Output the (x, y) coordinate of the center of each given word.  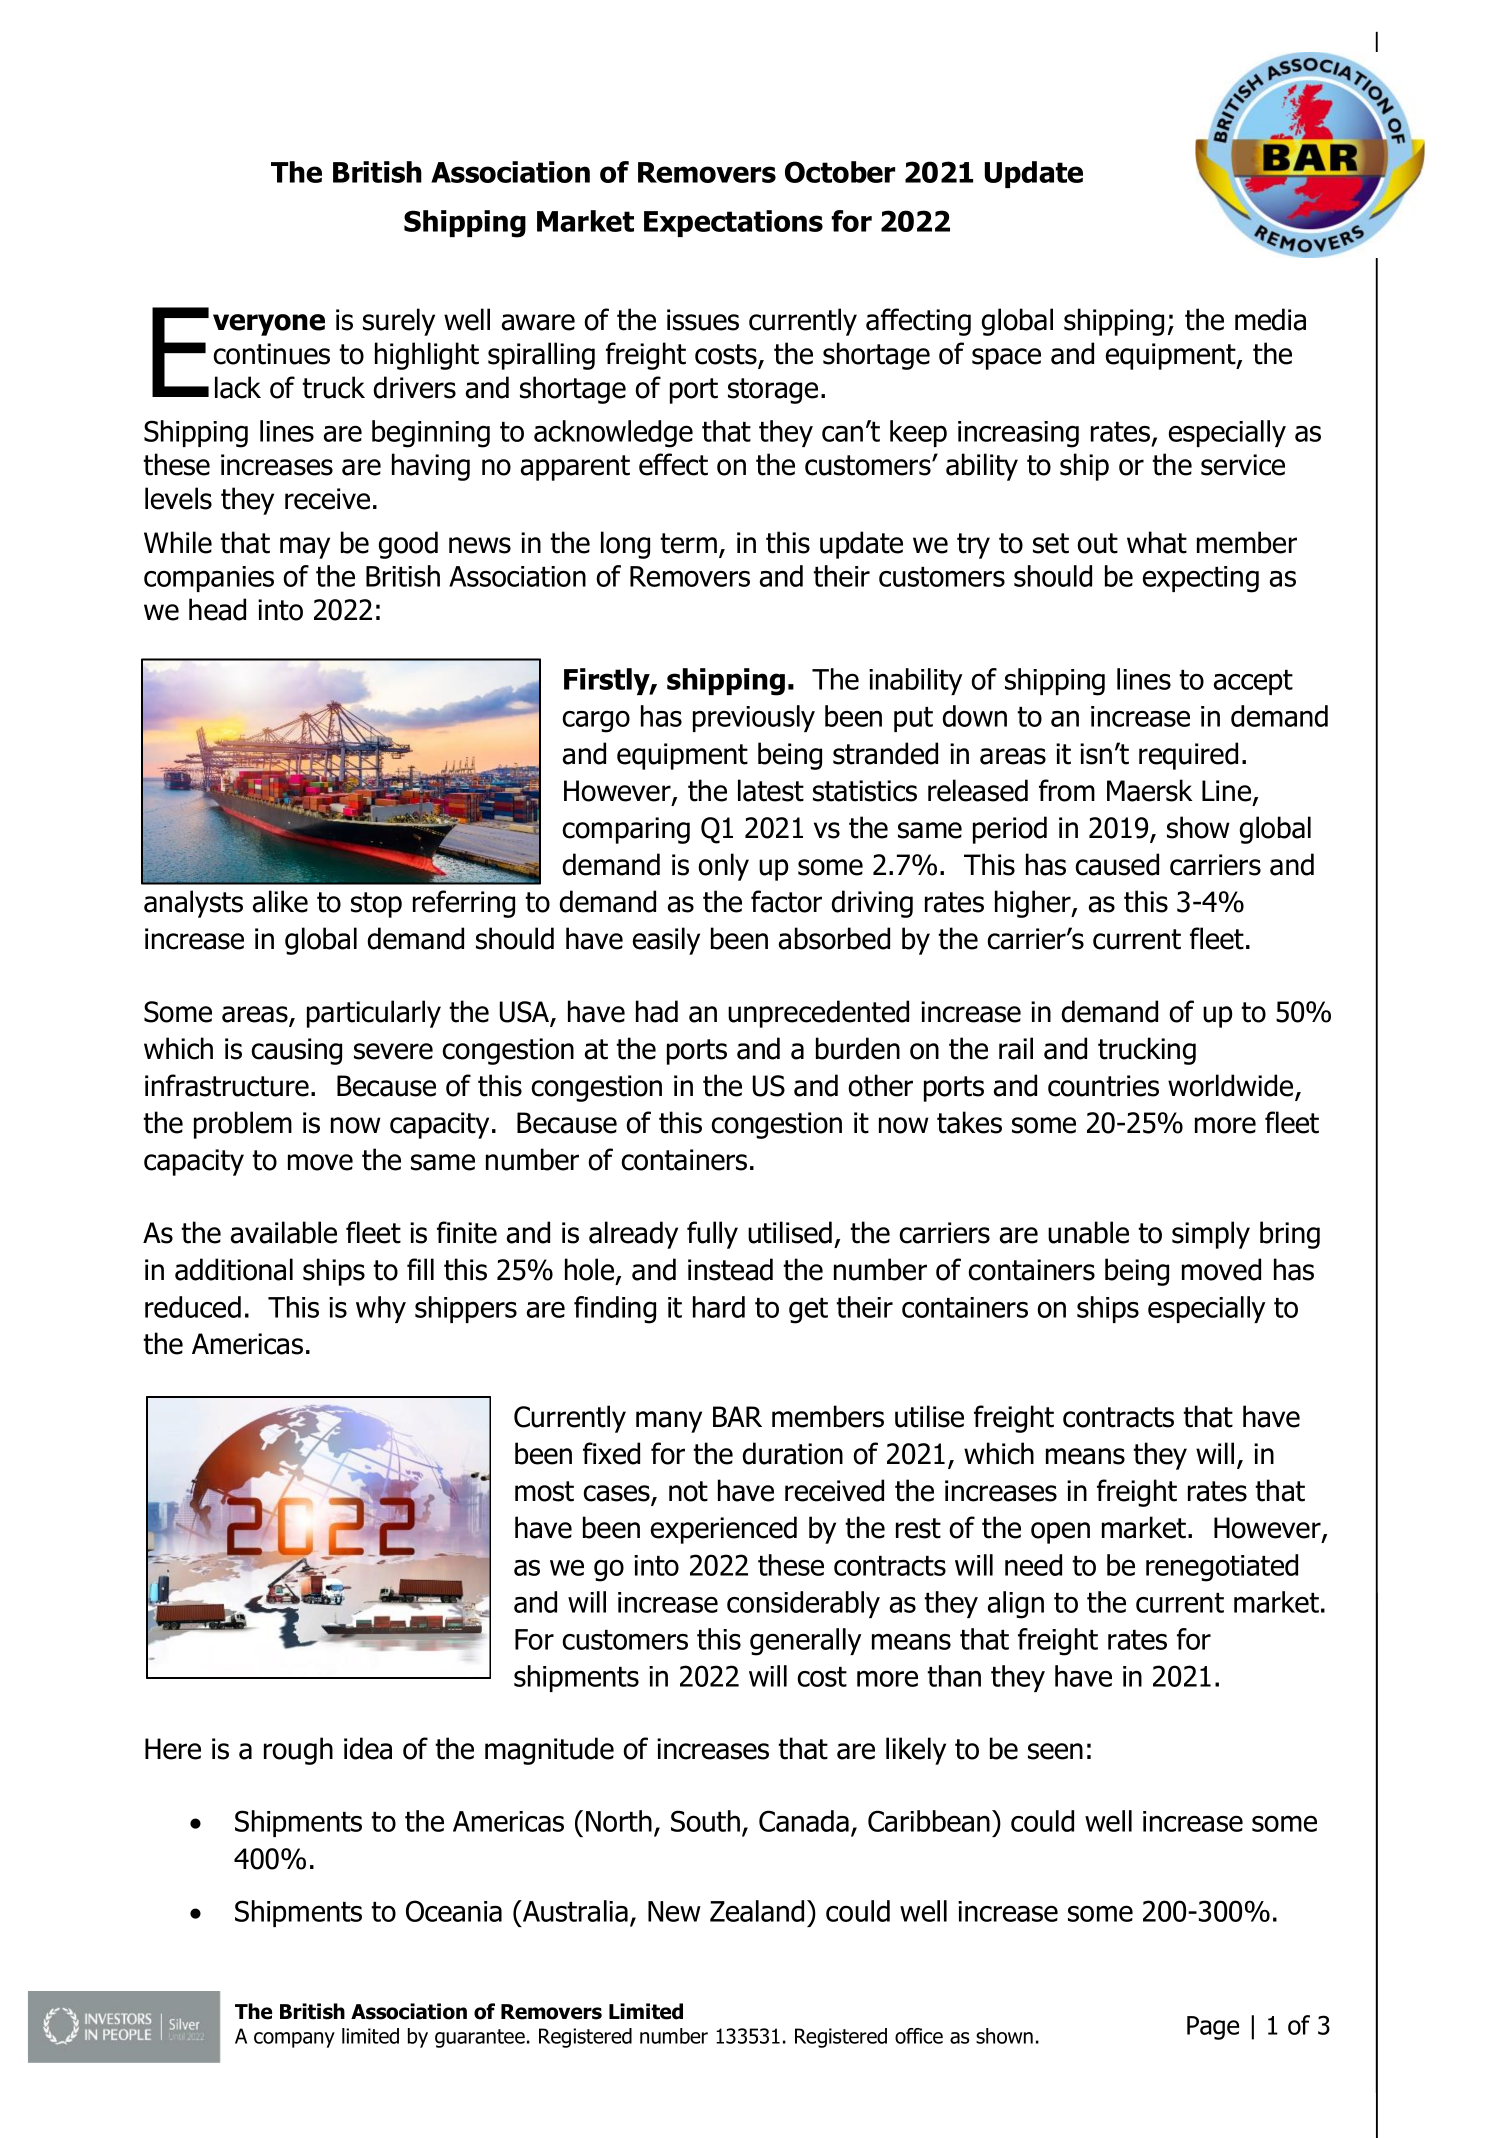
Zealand (757, 1911)
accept (1253, 682)
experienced (724, 1530)
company (294, 2040)
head (217, 609)
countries (1103, 1086)
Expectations (733, 223)
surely (399, 322)
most (544, 1491)
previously (754, 718)
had (657, 1011)
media (1270, 319)
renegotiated (1222, 1568)
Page (1213, 2028)
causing (297, 1051)
